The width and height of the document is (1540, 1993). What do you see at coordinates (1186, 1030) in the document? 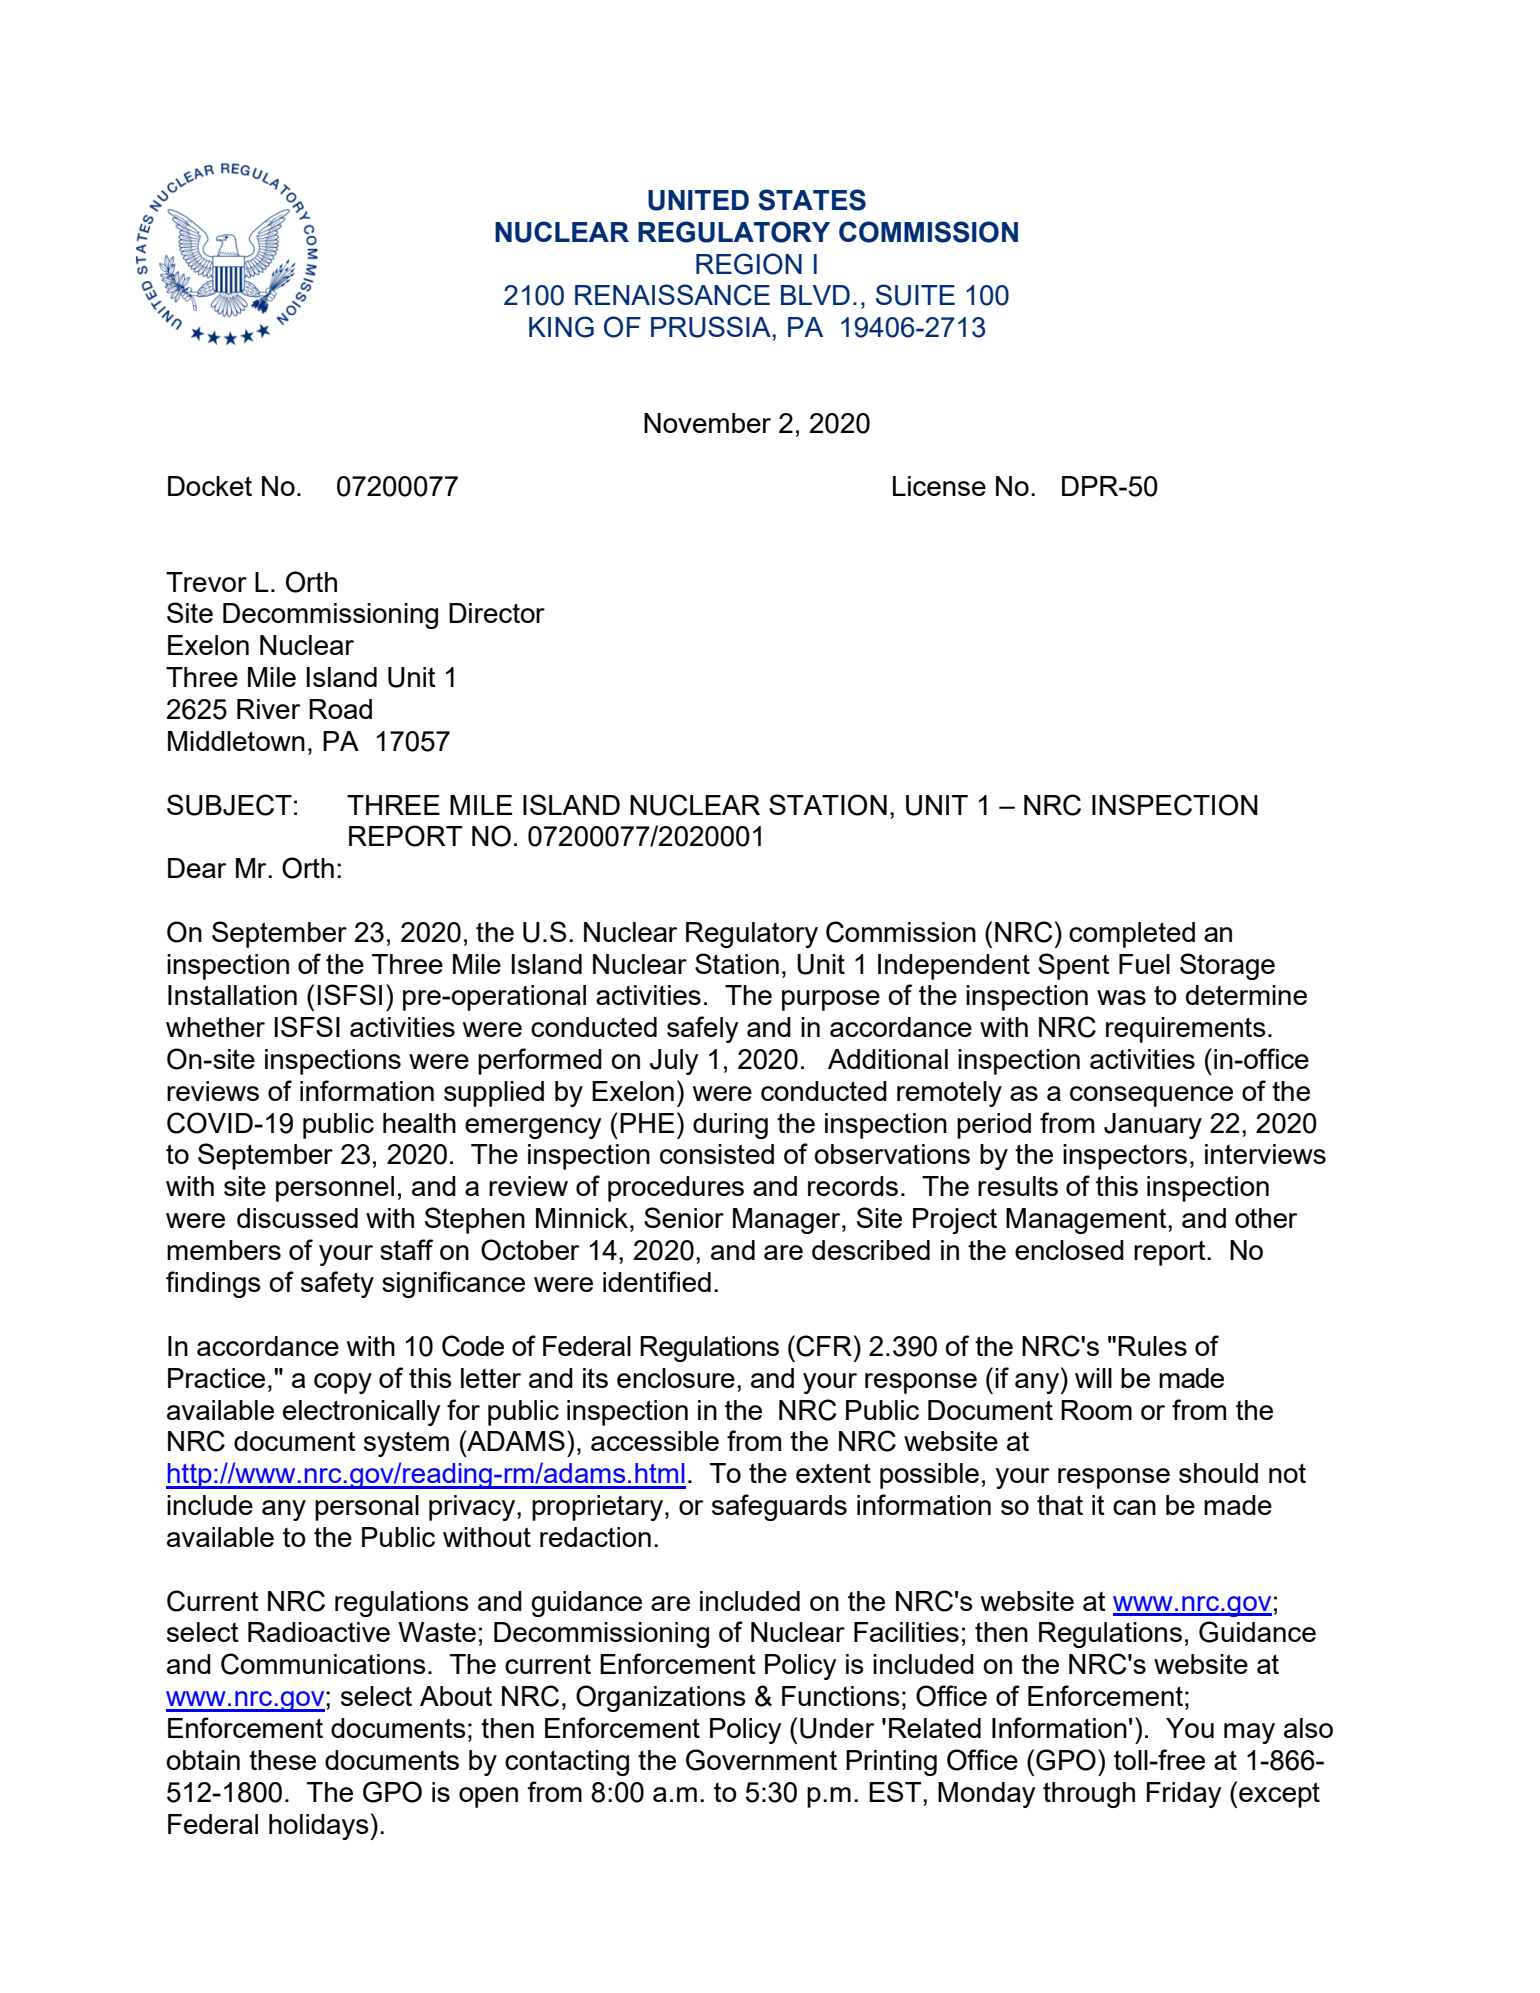
I see `requirements` at bounding box center [1186, 1030].
